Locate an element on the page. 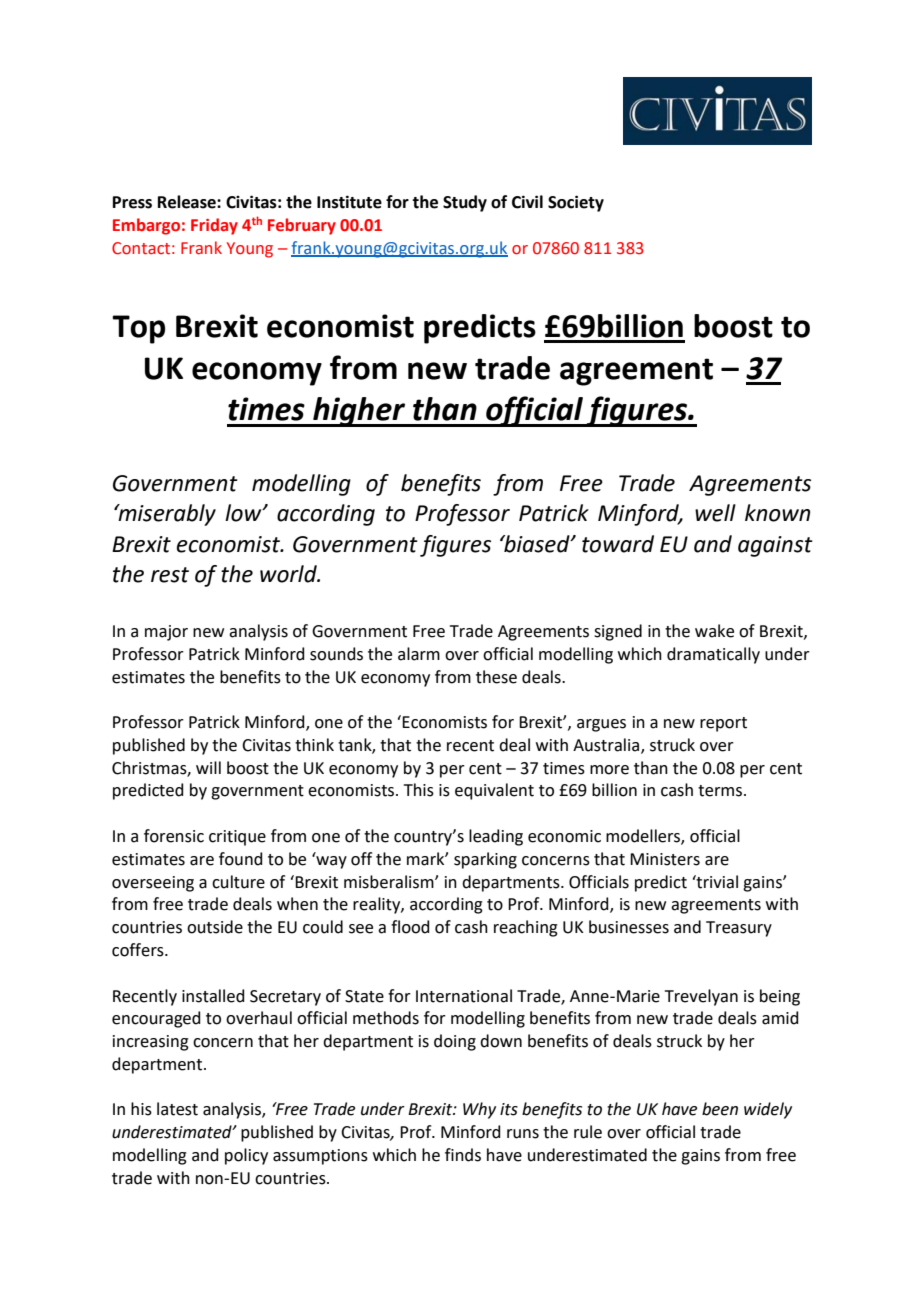  latest is located at coordinates (177, 1109).
